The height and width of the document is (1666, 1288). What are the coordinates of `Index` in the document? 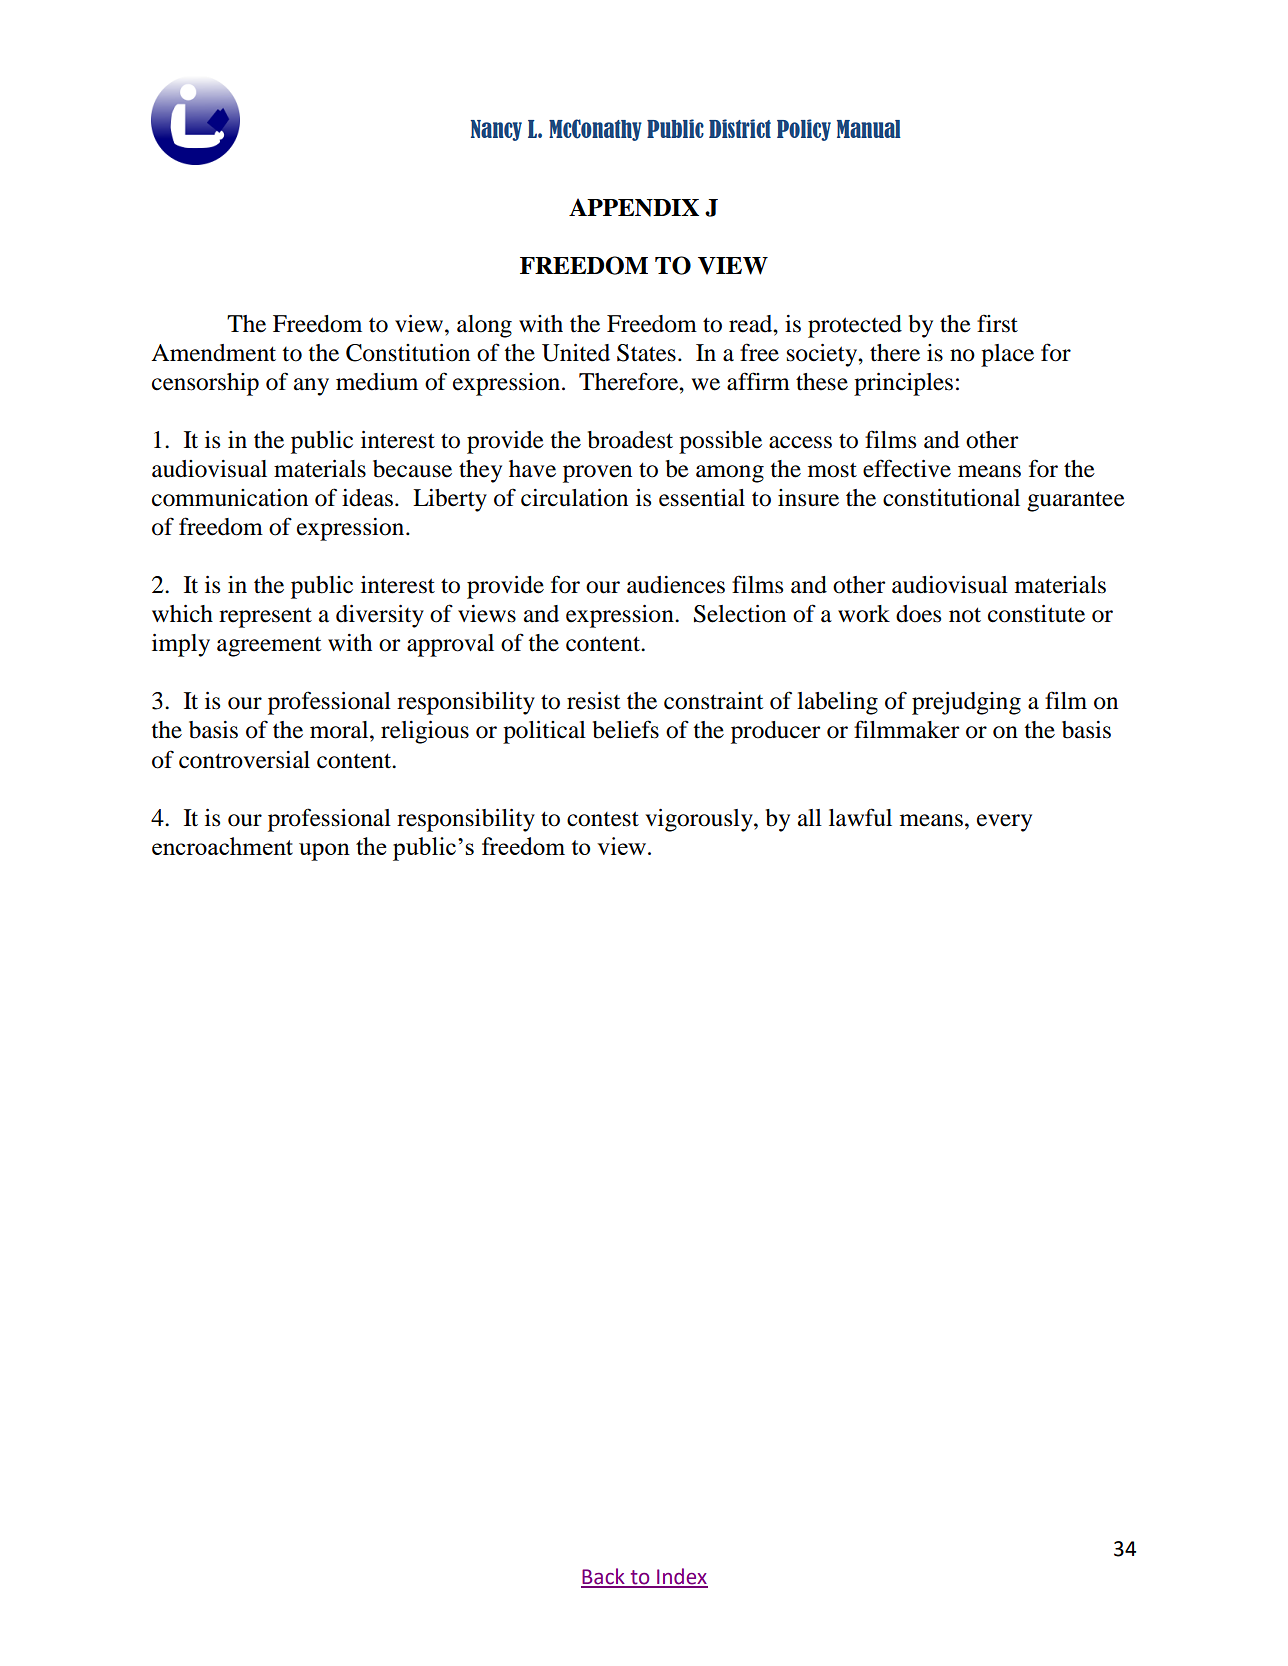 It's located at (681, 1577).
